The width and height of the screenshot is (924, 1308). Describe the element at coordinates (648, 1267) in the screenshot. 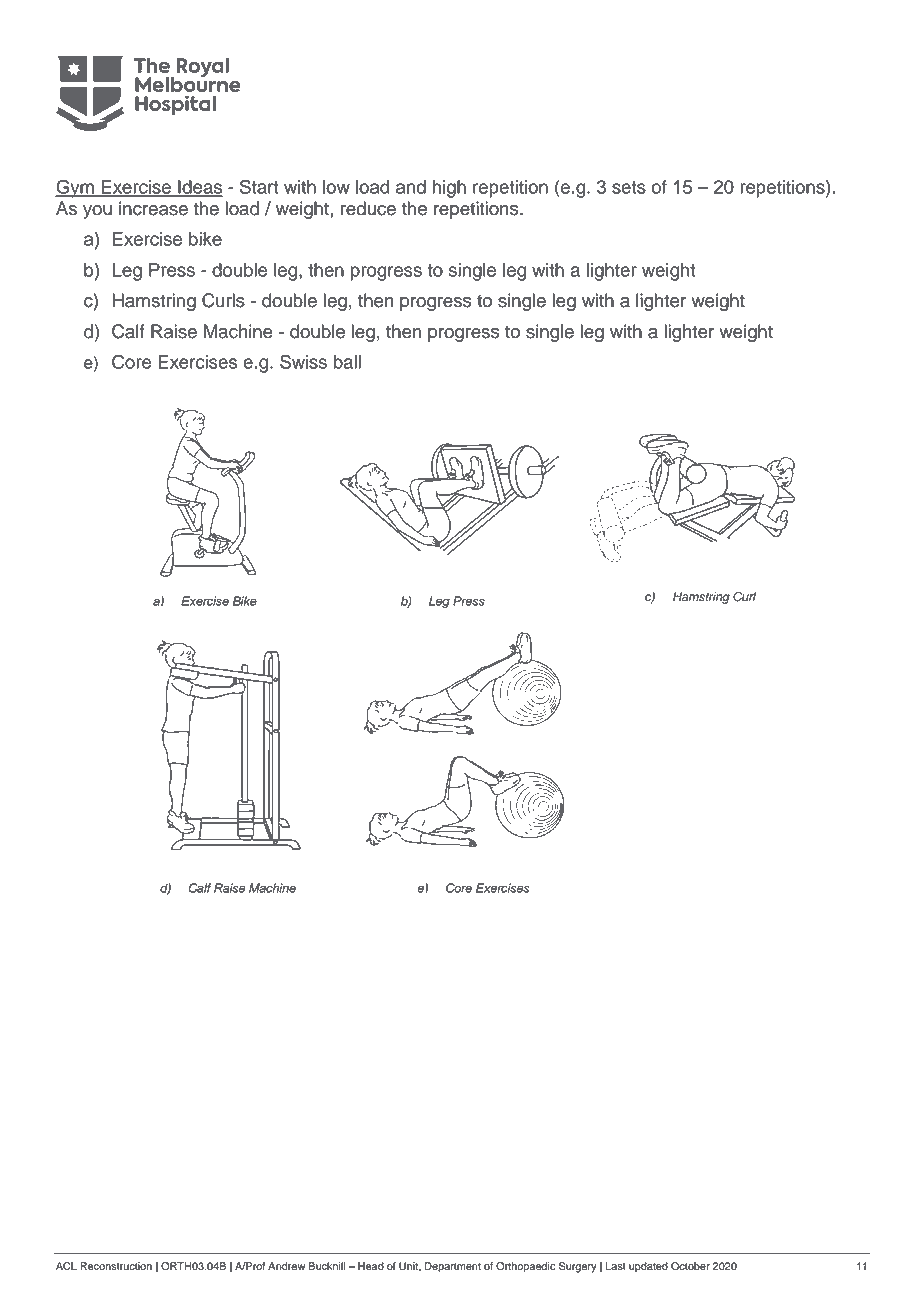

I see `updated` at that location.
